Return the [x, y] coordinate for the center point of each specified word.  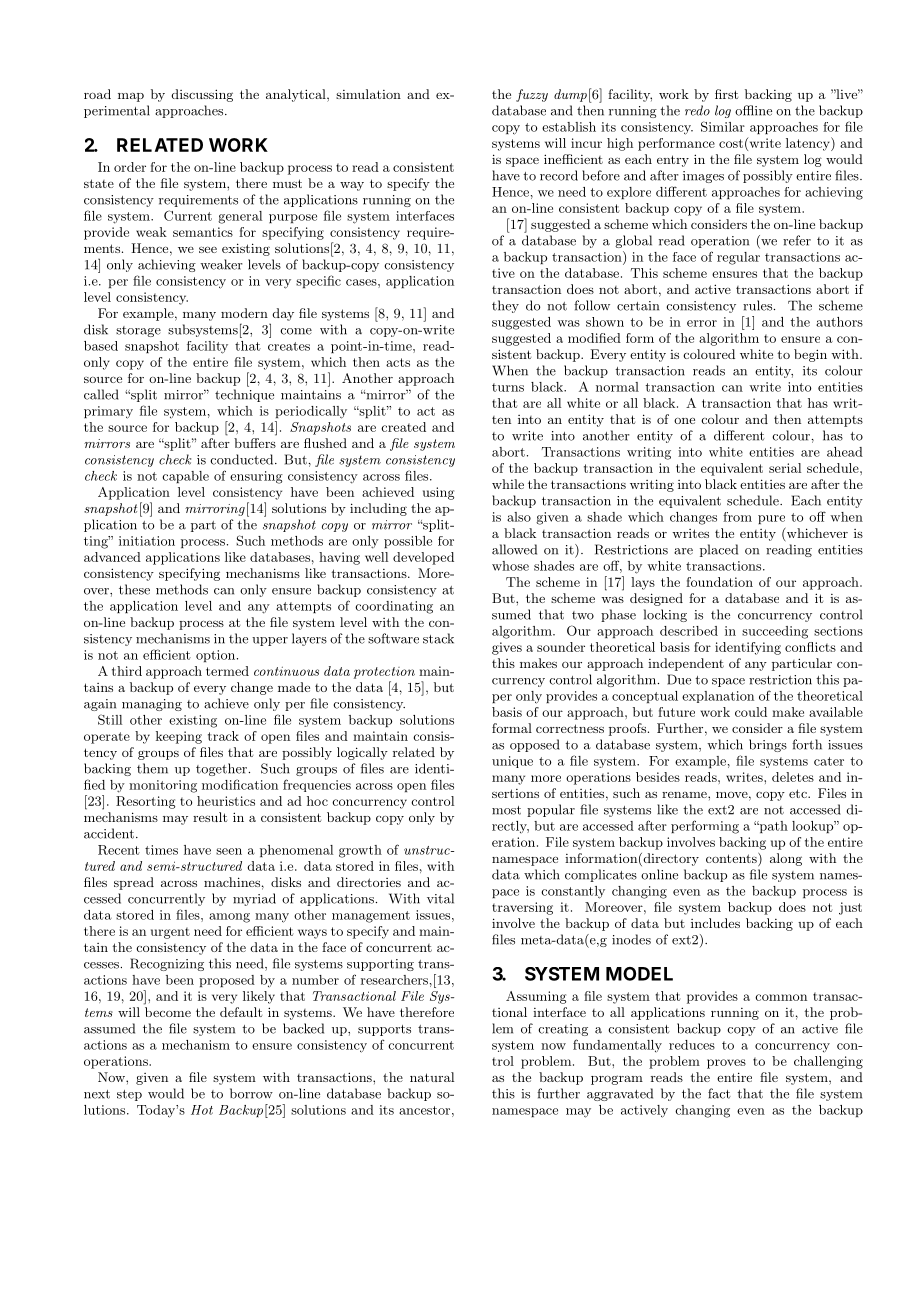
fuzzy [532, 95]
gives [507, 648]
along [786, 859]
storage [138, 331]
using [438, 493]
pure [771, 519]
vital [440, 898]
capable [185, 477]
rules [757, 305]
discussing [202, 95]
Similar [723, 126]
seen [229, 851]
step [129, 1095]
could [751, 712]
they [505, 306]
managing [152, 705]
